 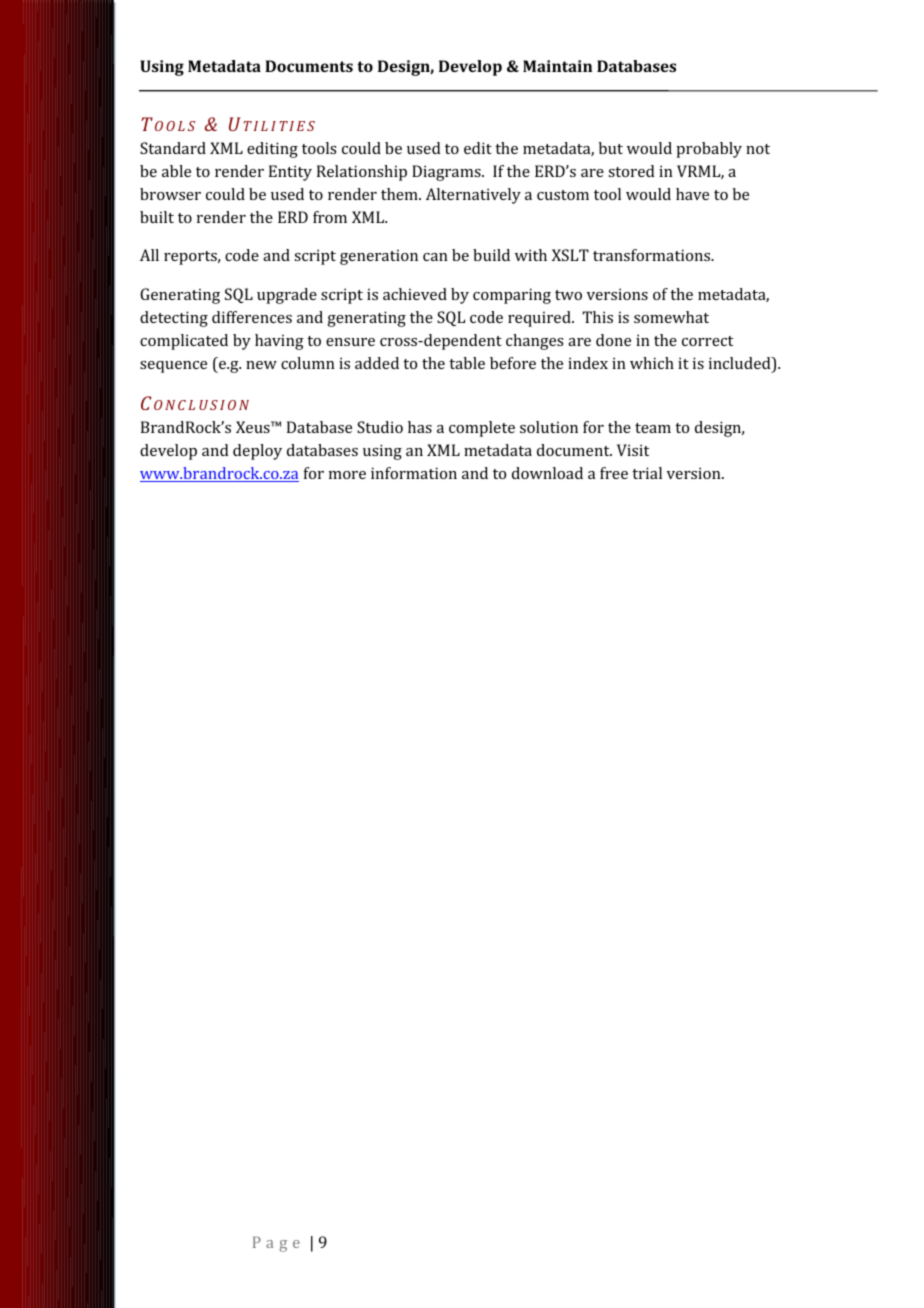 I want to click on deploy, so click(x=257, y=452).
